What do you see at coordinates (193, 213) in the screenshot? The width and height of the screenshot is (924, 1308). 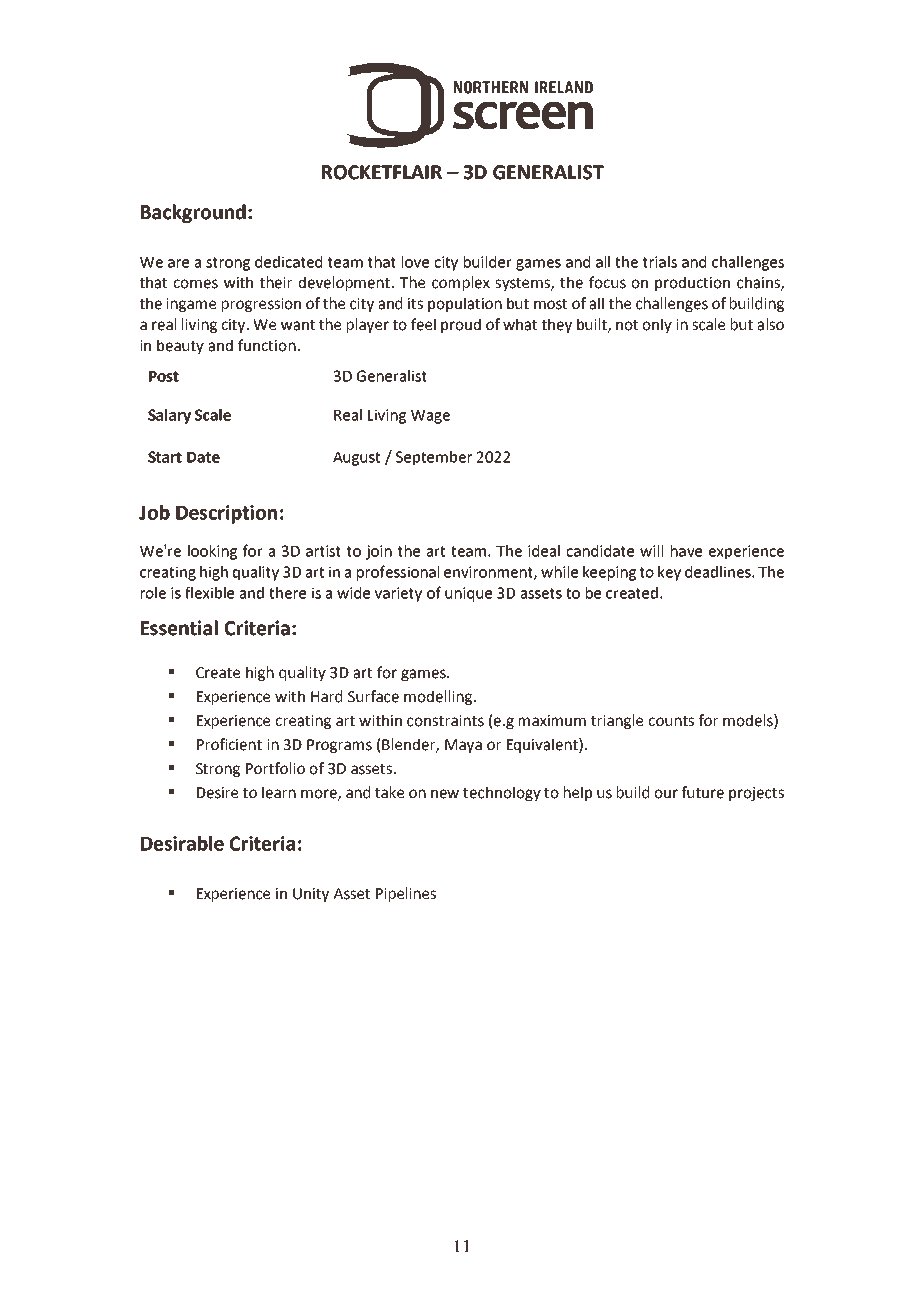 I see `Background` at bounding box center [193, 213].
